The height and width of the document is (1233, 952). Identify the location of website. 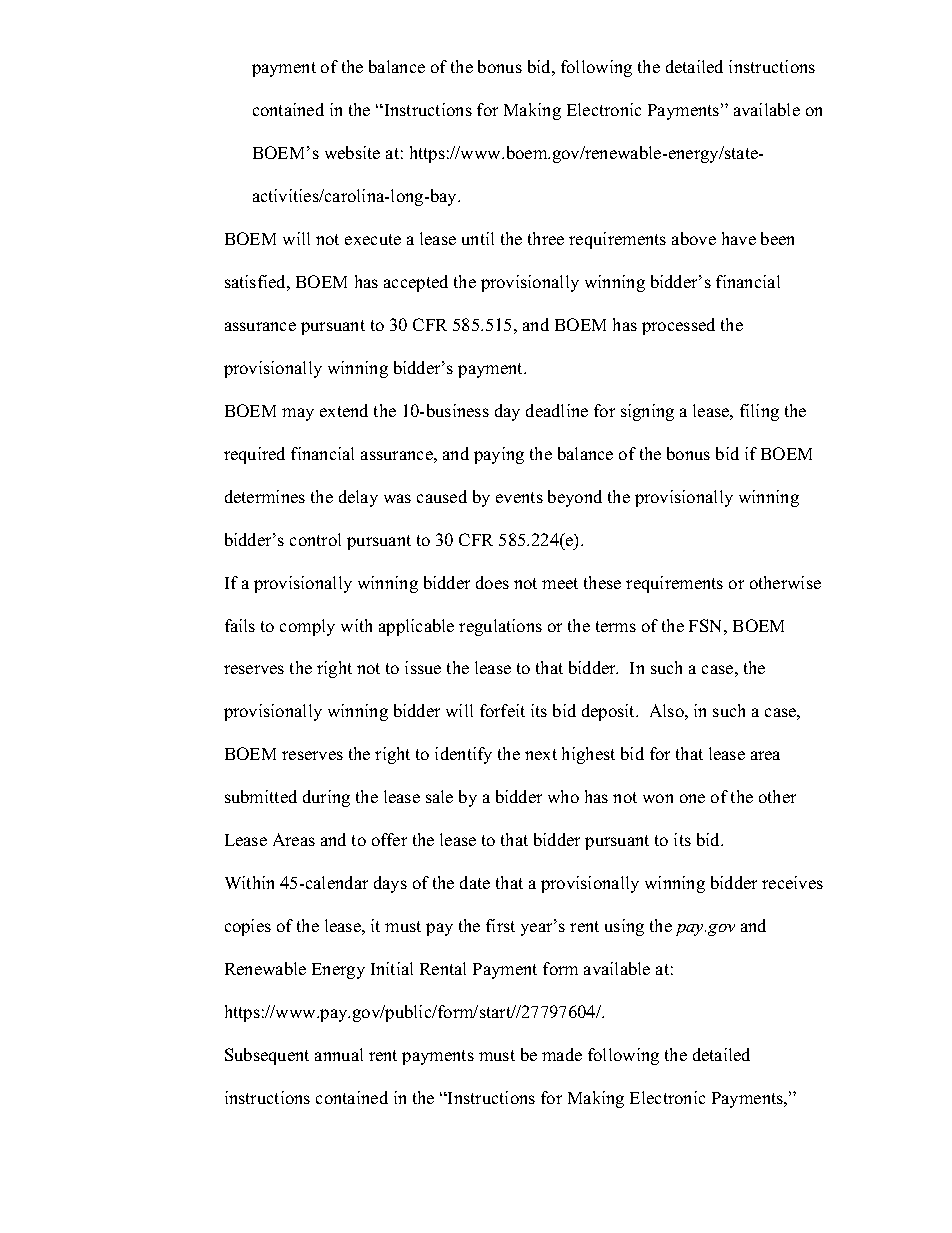
(352, 152).
